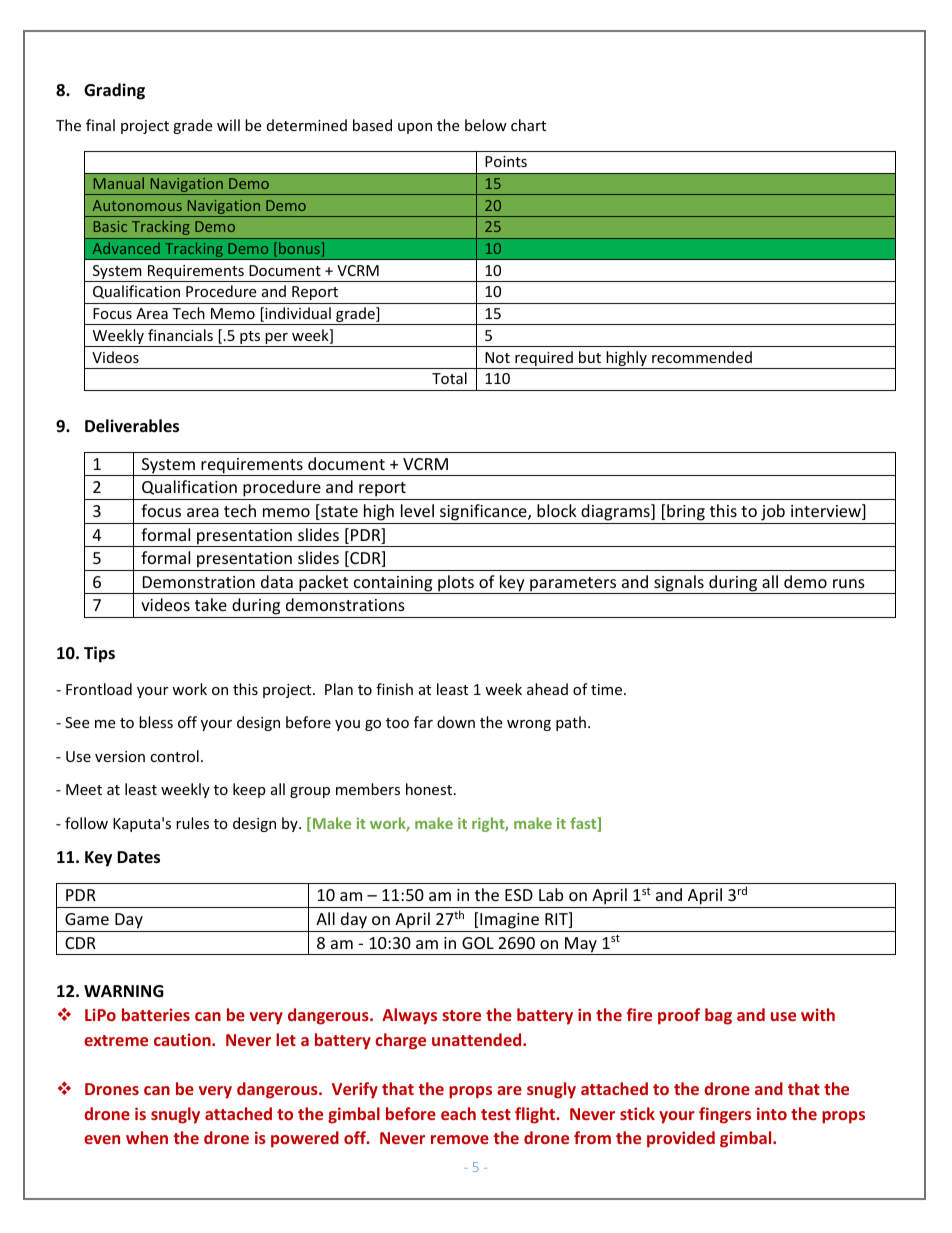  I want to click on when, so click(147, 1137).
